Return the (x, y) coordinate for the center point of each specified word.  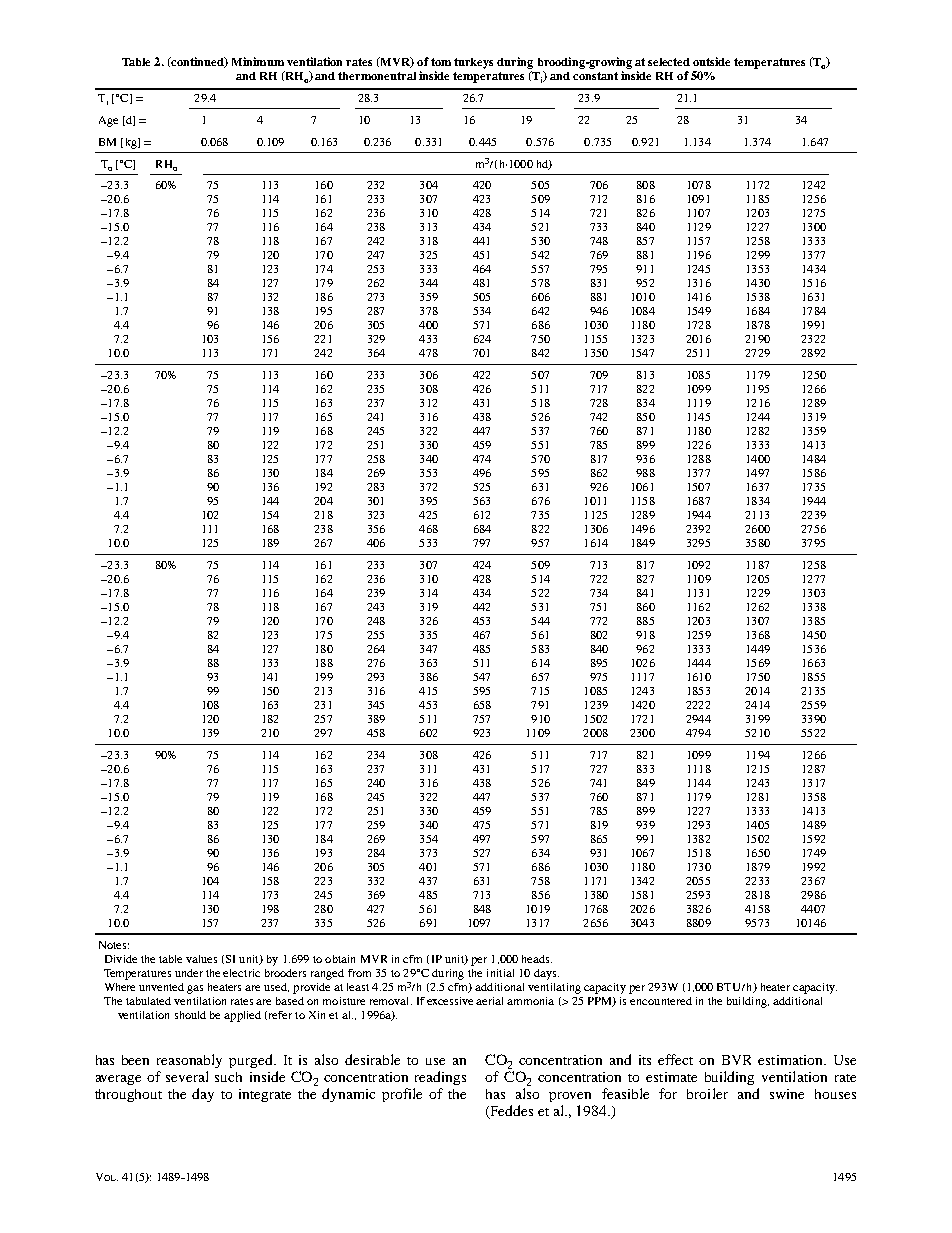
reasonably (189, 1061)
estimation (791, 1060)
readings (440, 1078)
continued (197, 62)
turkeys (473, 63)
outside (711, 61)
